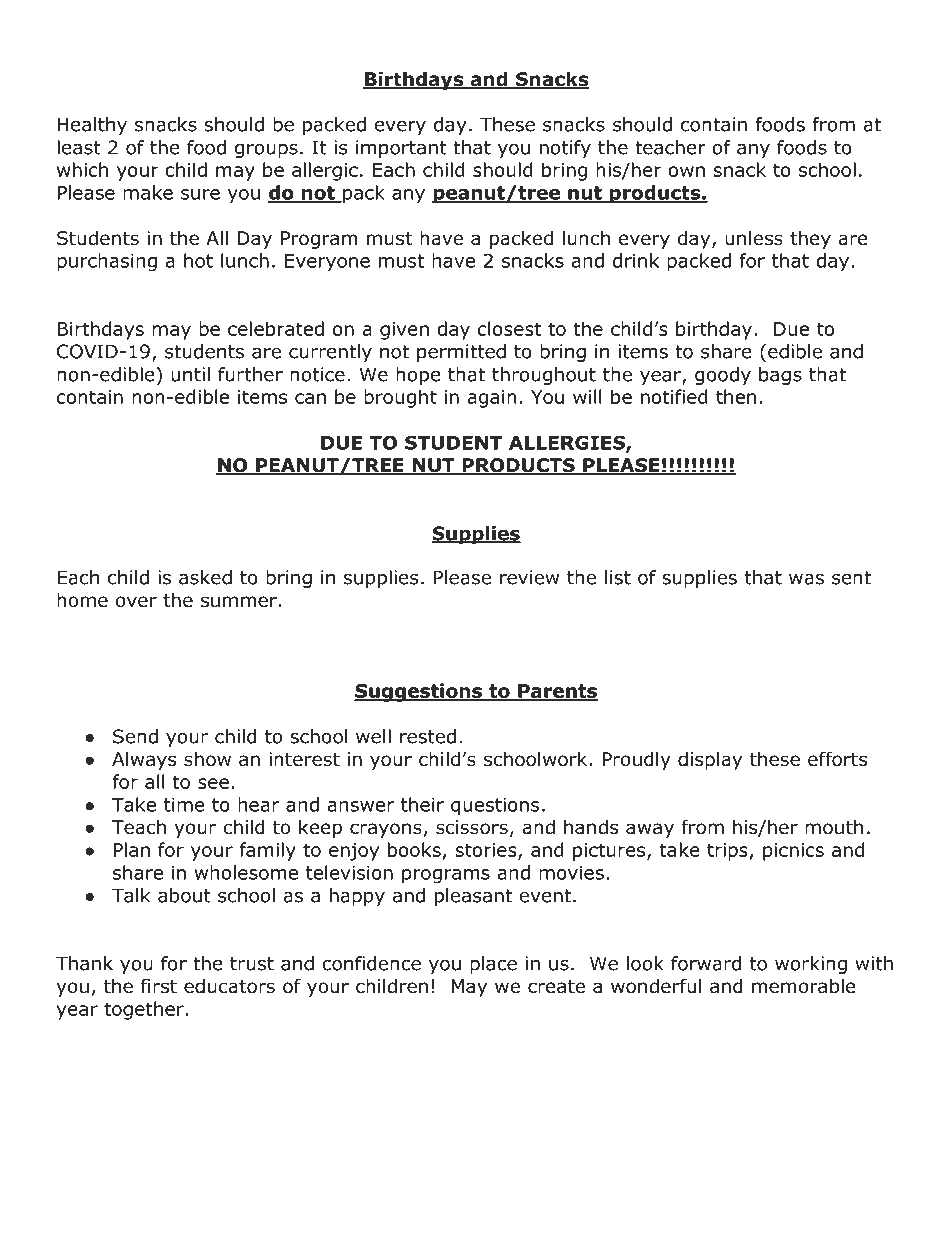 The width and height of the image is (952, 1233). I want to click on was, so click(806, 579).
